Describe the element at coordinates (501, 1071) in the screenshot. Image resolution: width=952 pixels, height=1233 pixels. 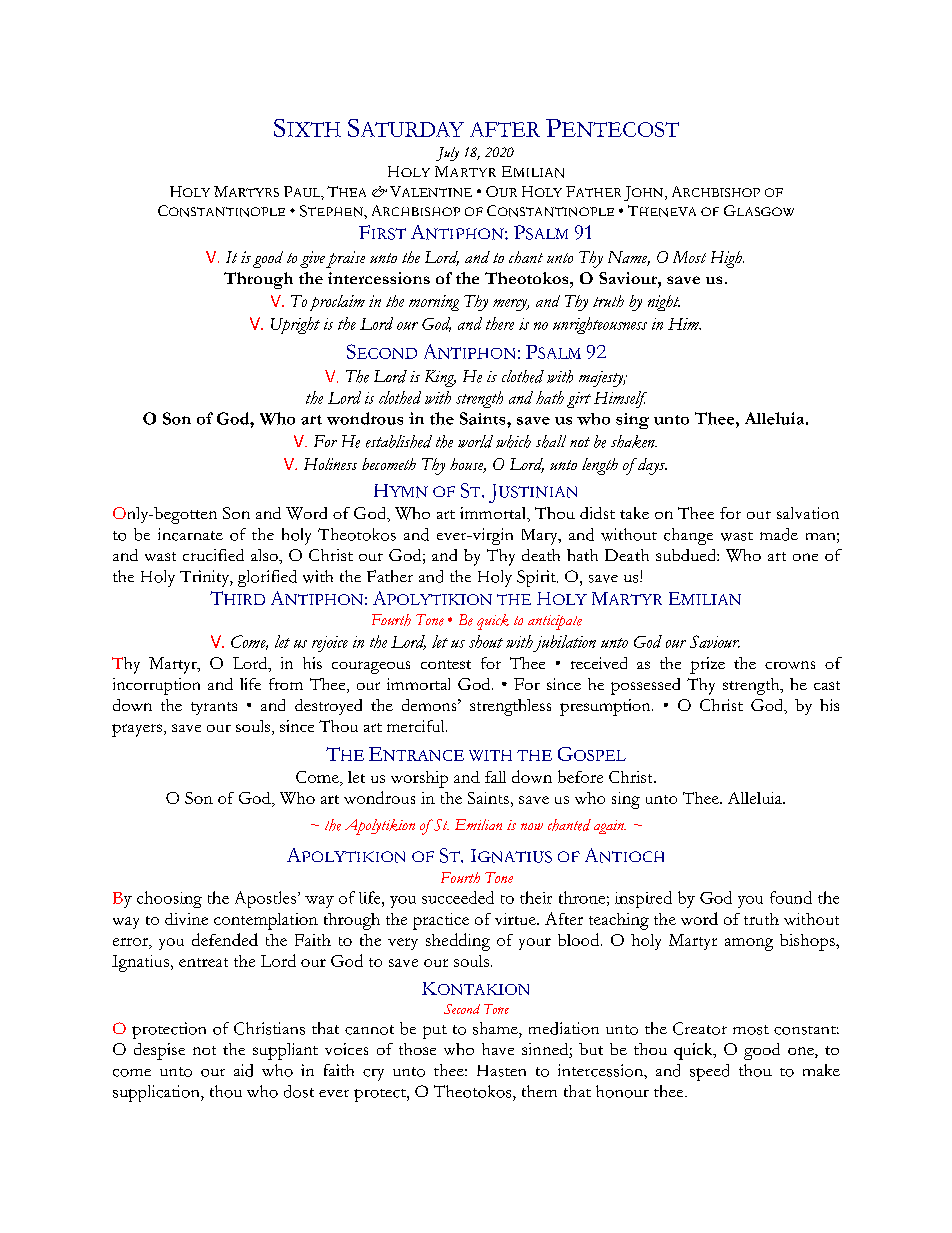
I see `Hasten` at that location.
